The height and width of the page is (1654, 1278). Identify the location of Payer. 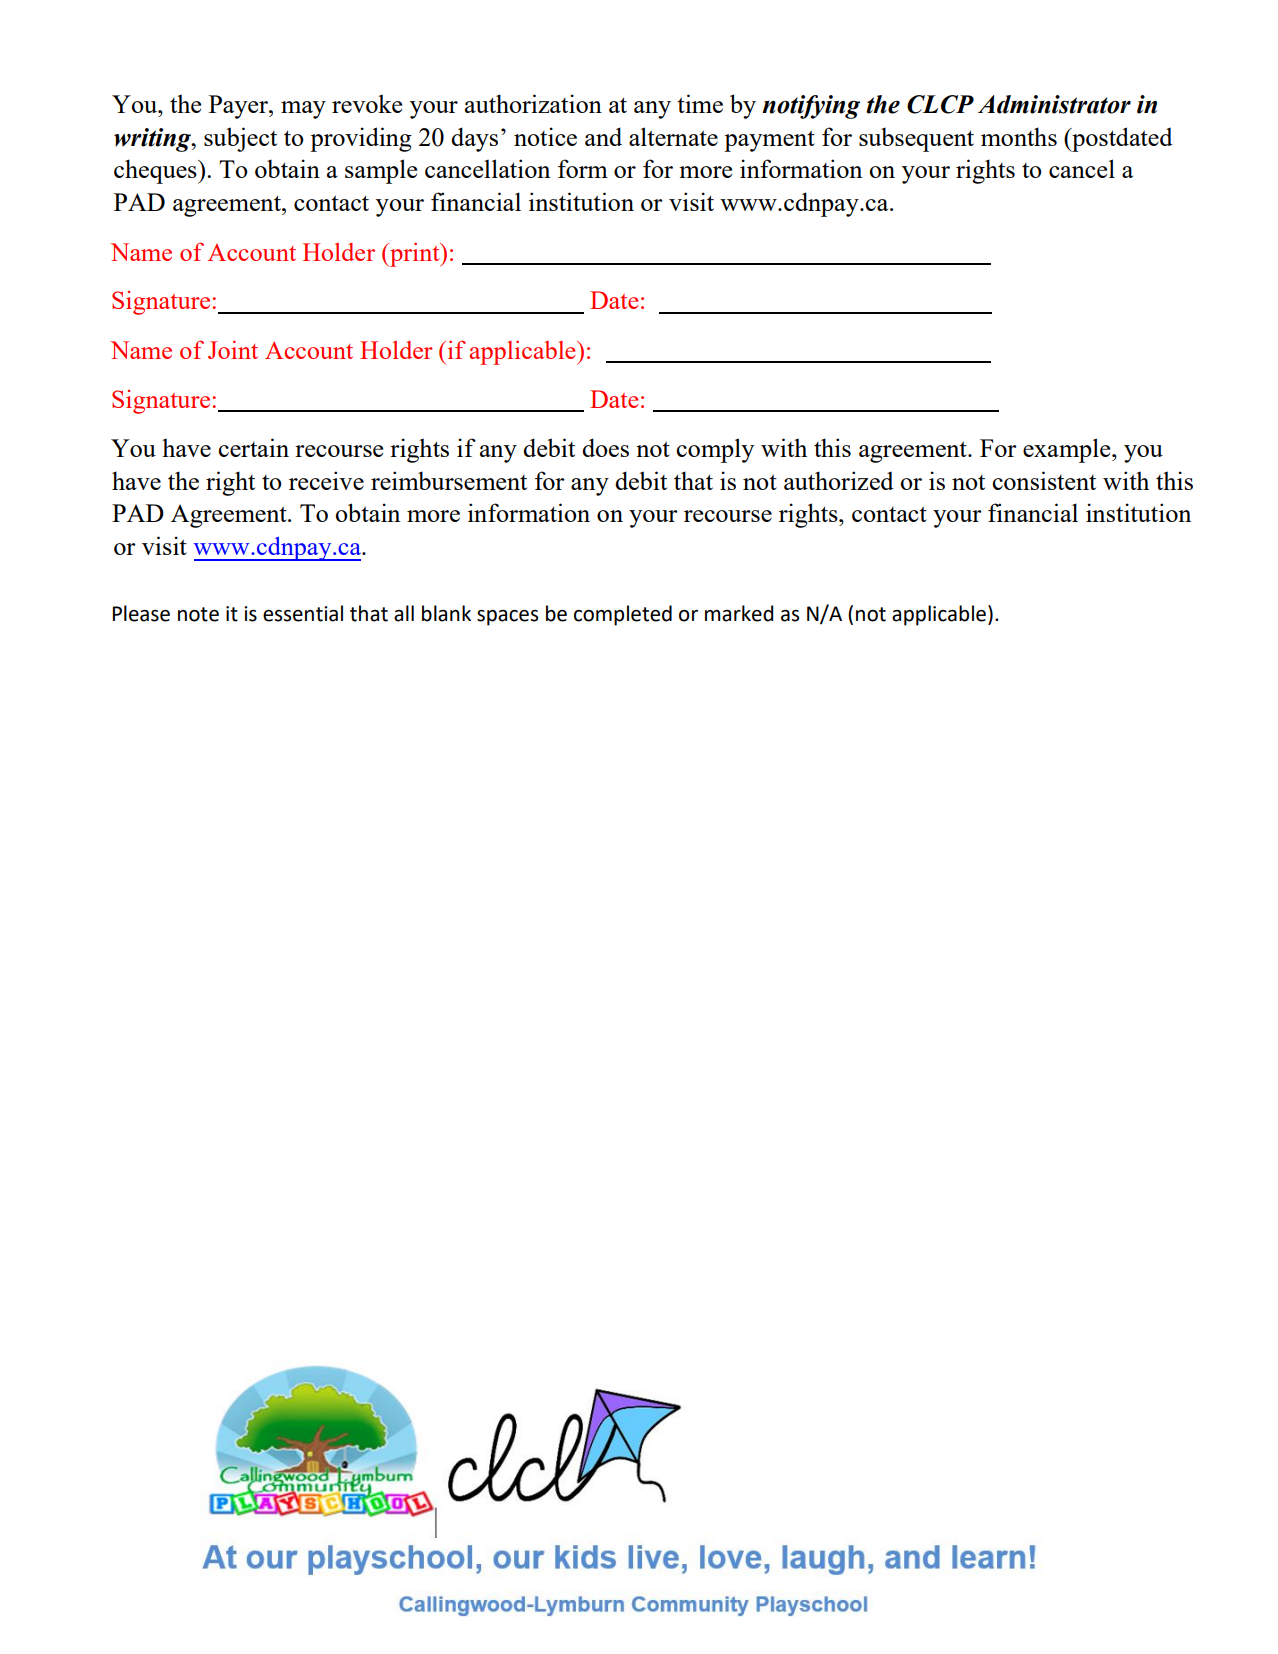
(239, 107).
